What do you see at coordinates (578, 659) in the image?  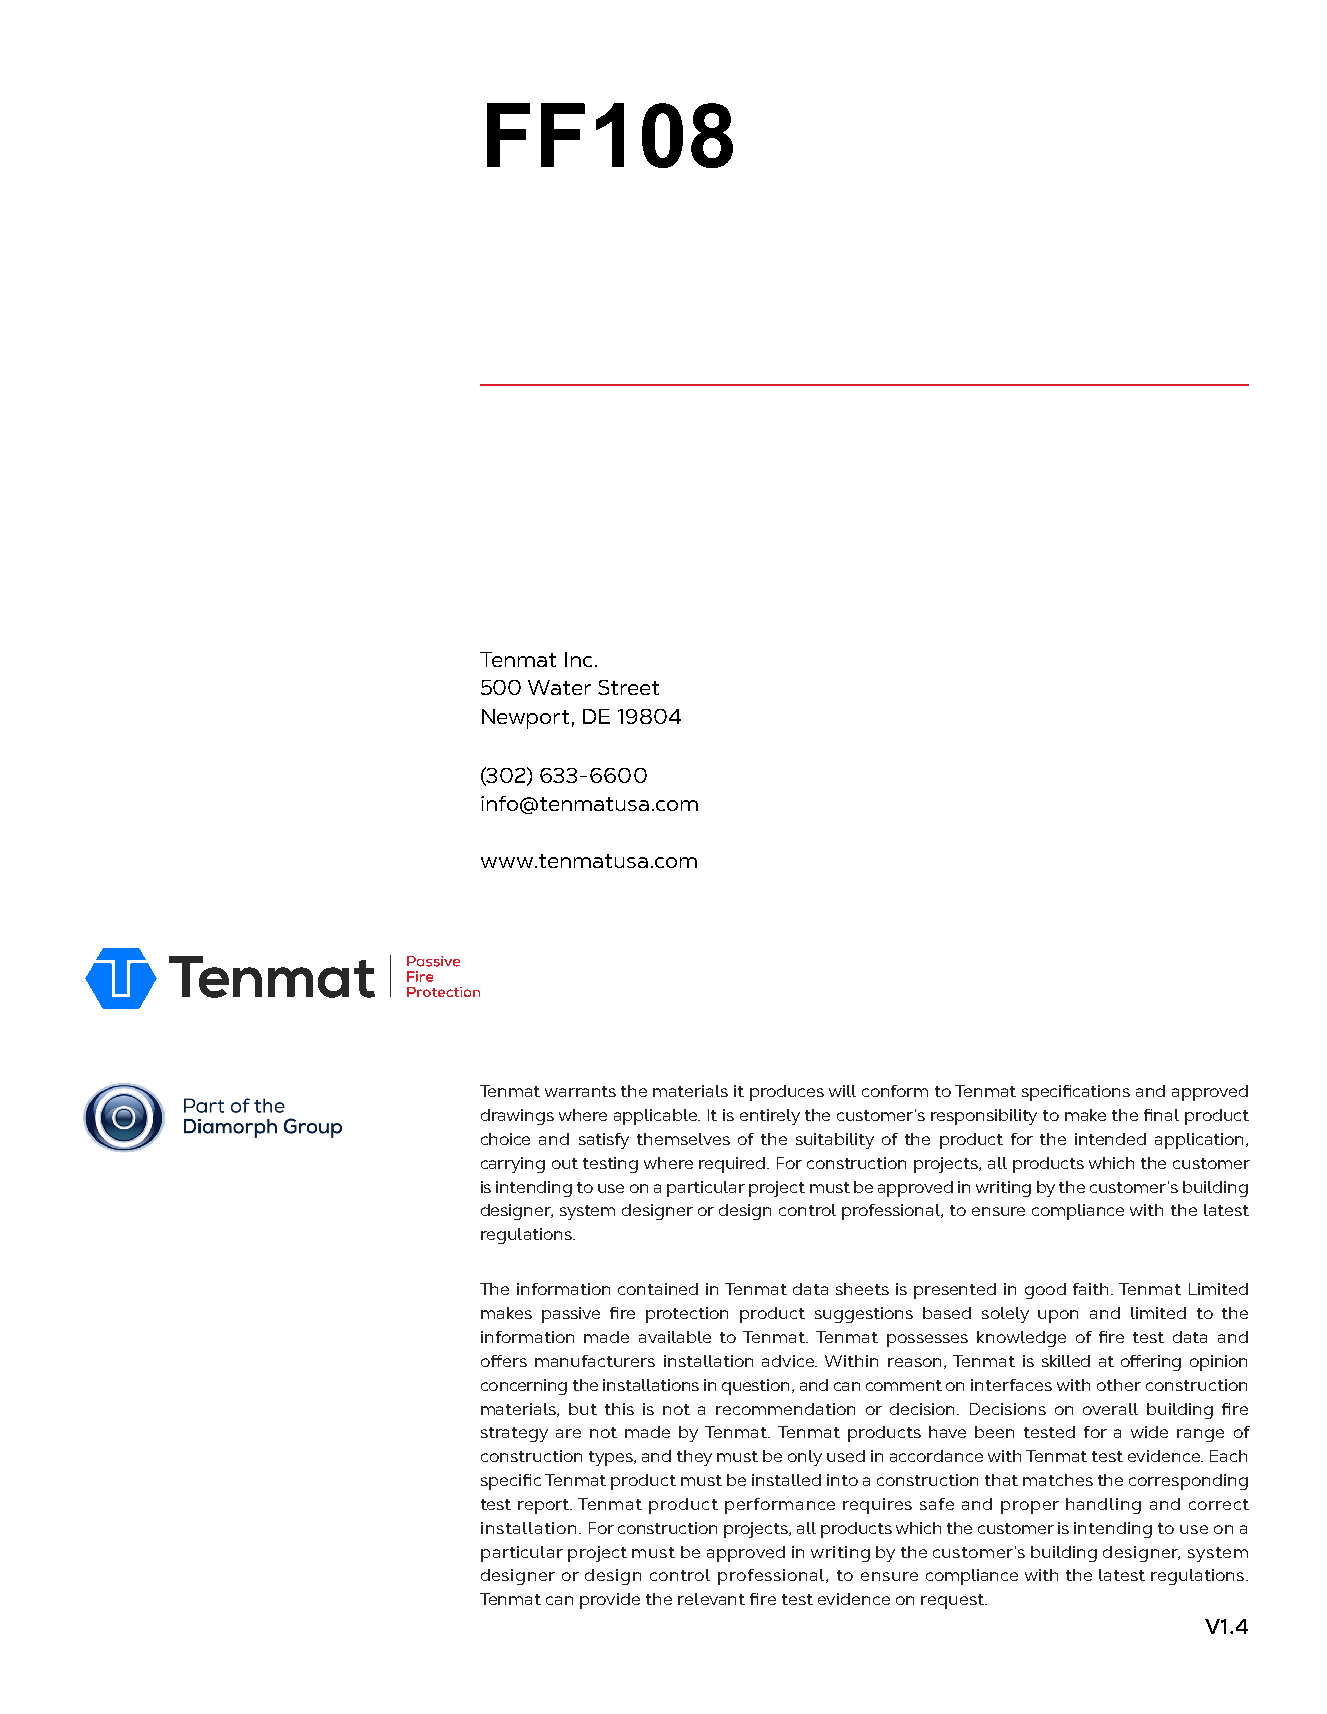 I see `Inc` at bounding box center [578, 659].
